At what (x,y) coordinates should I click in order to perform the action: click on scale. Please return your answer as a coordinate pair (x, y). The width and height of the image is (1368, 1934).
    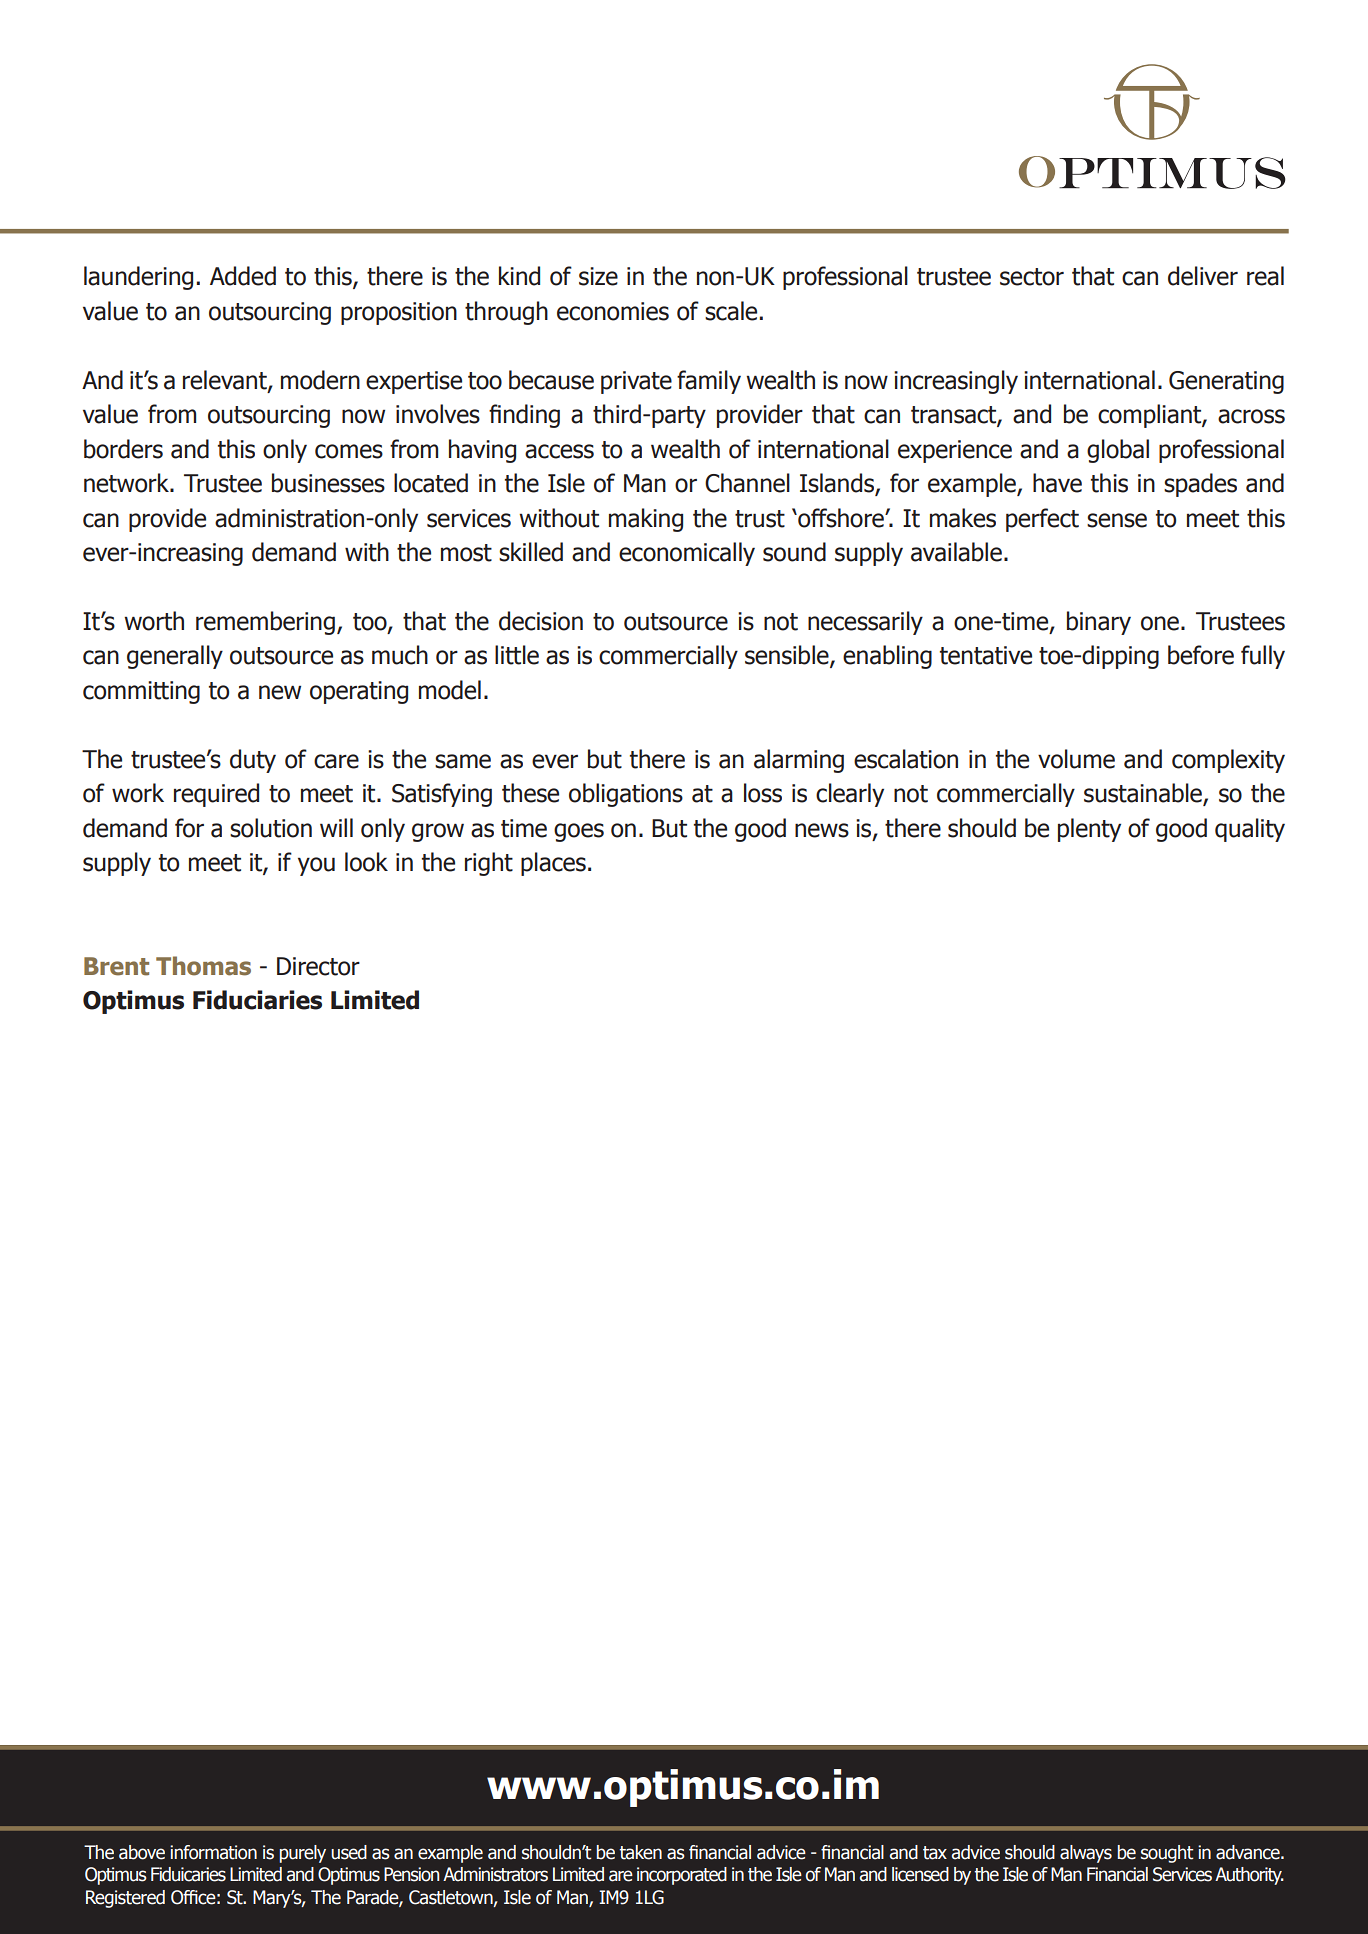
    Looking at the image, I should click on (731, 311).
